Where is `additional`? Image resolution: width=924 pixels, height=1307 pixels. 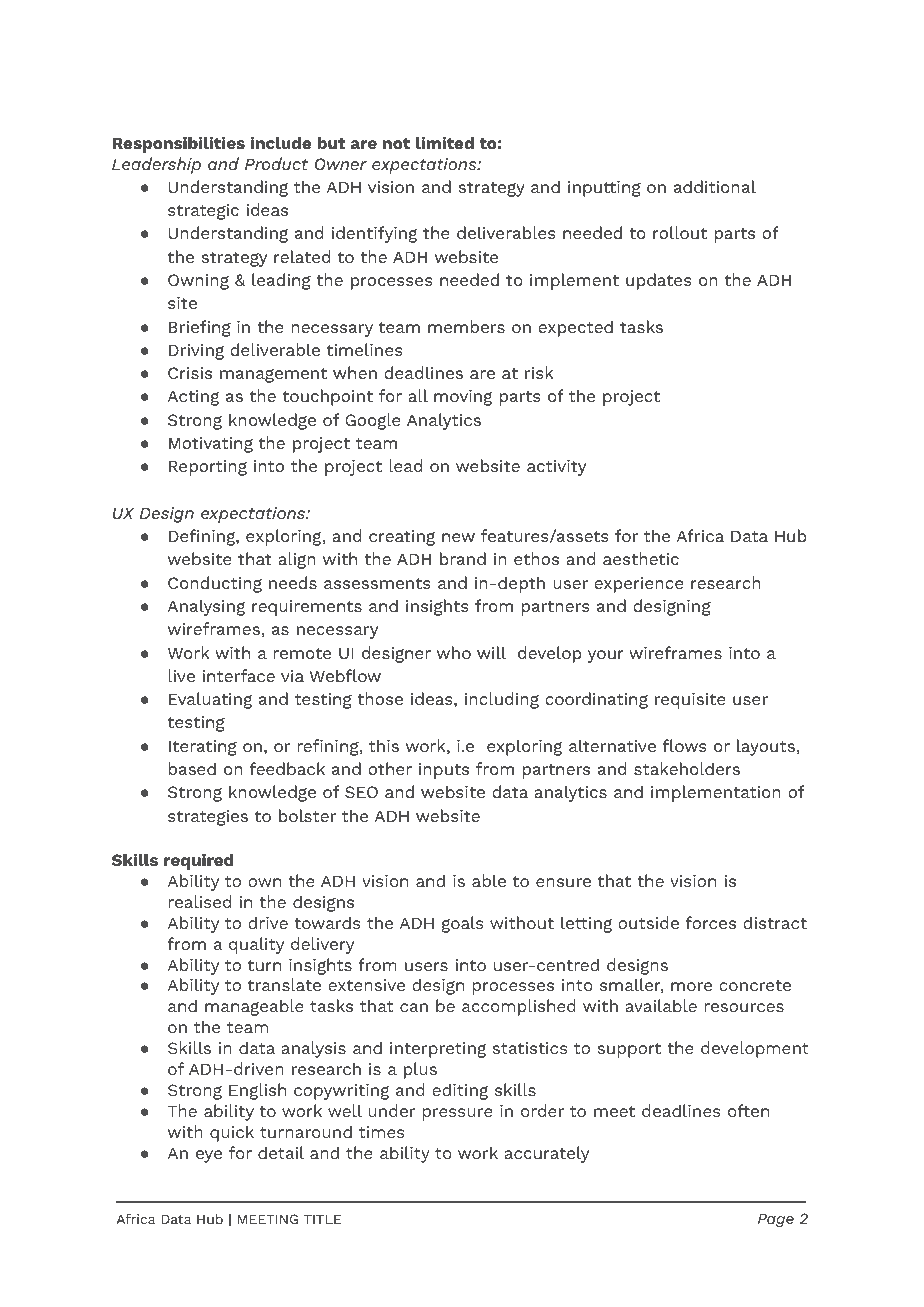 additional is located at coordinates (715, 186).
